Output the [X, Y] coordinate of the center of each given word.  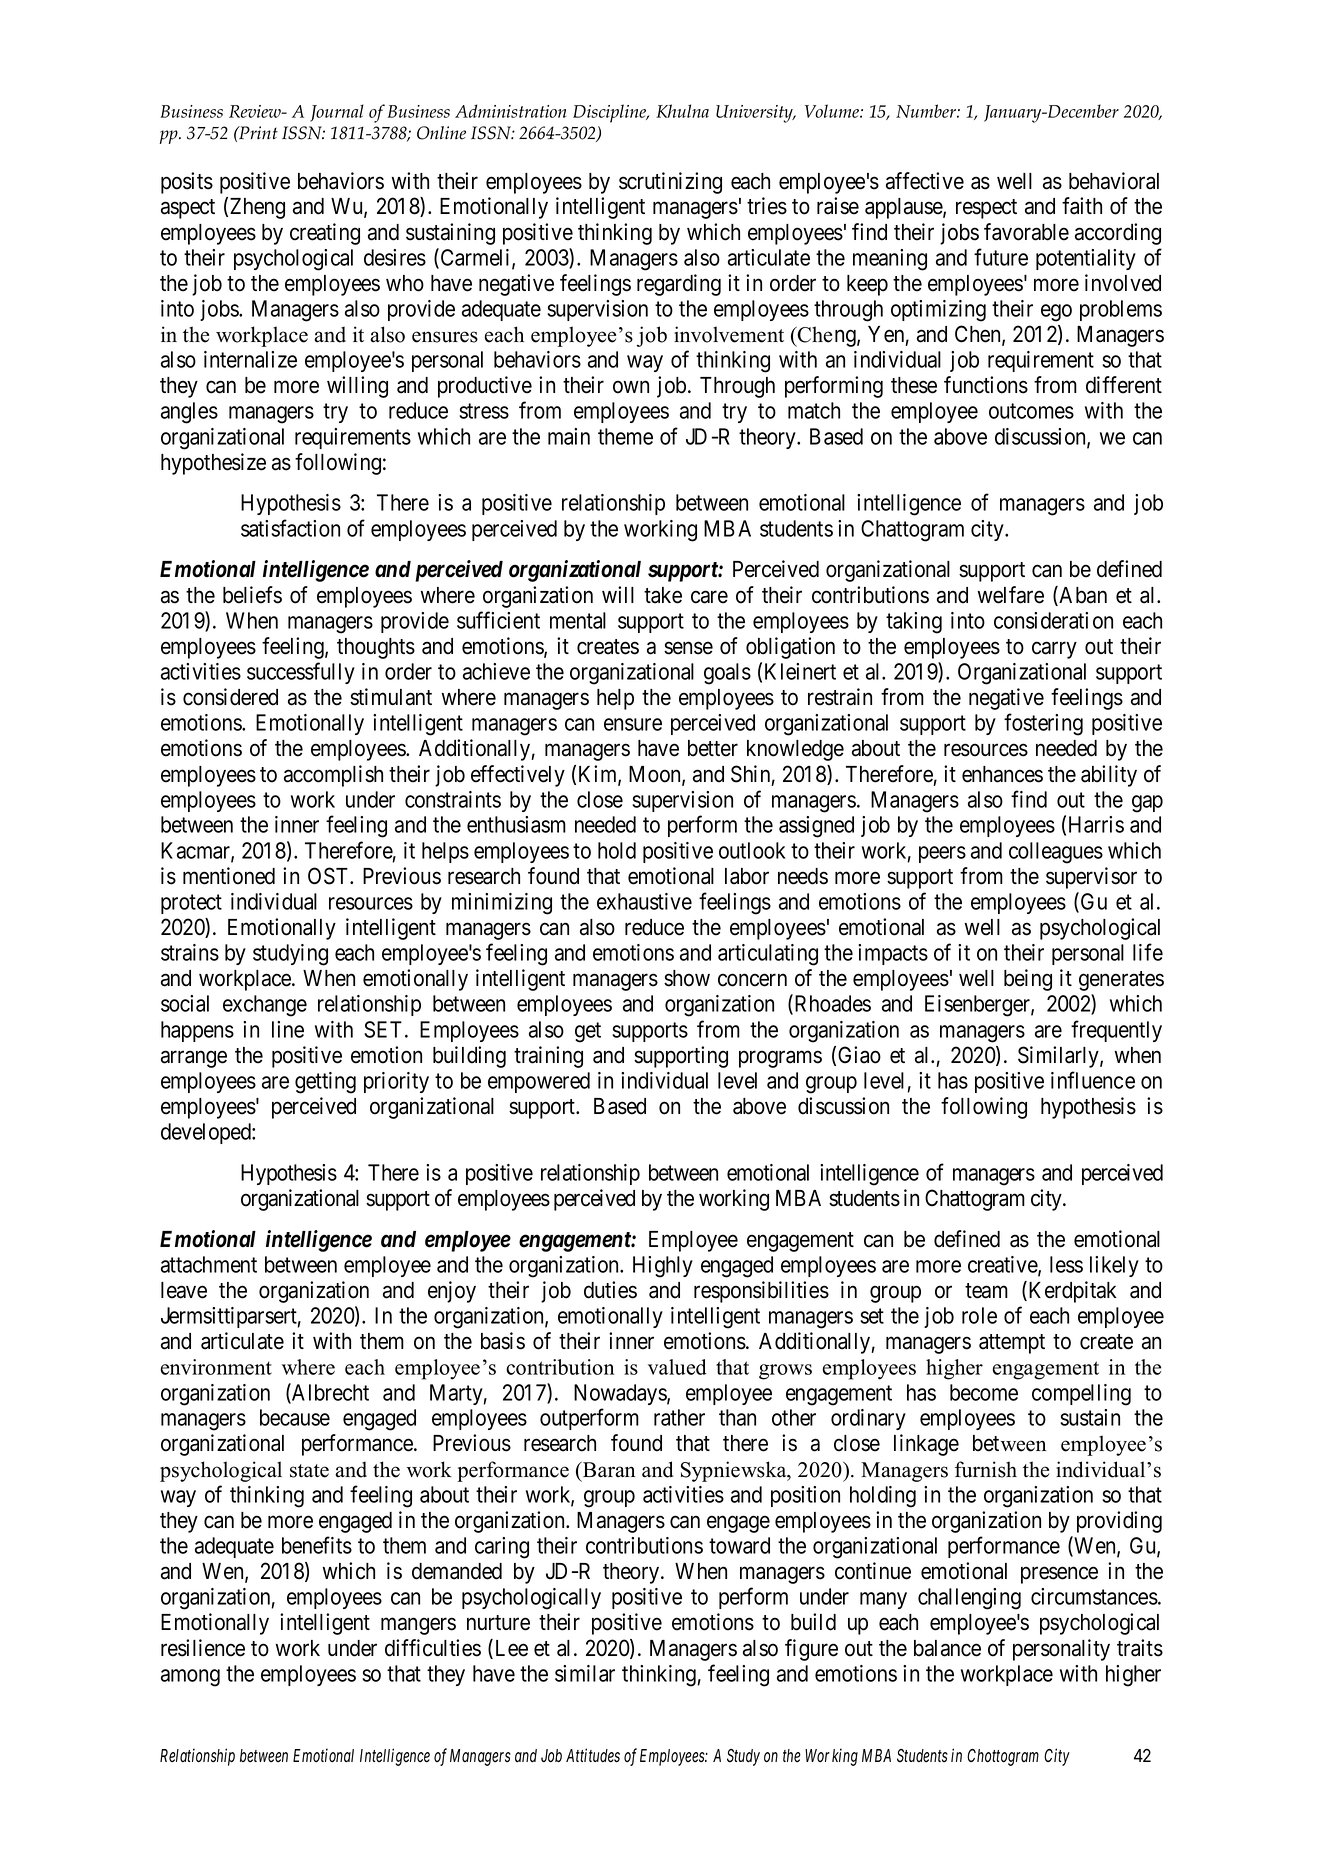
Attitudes [593, 1755]
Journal [337, 113]
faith [1082, 206]
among [190, 1678]
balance [947, 1648]
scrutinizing [670, 183]
